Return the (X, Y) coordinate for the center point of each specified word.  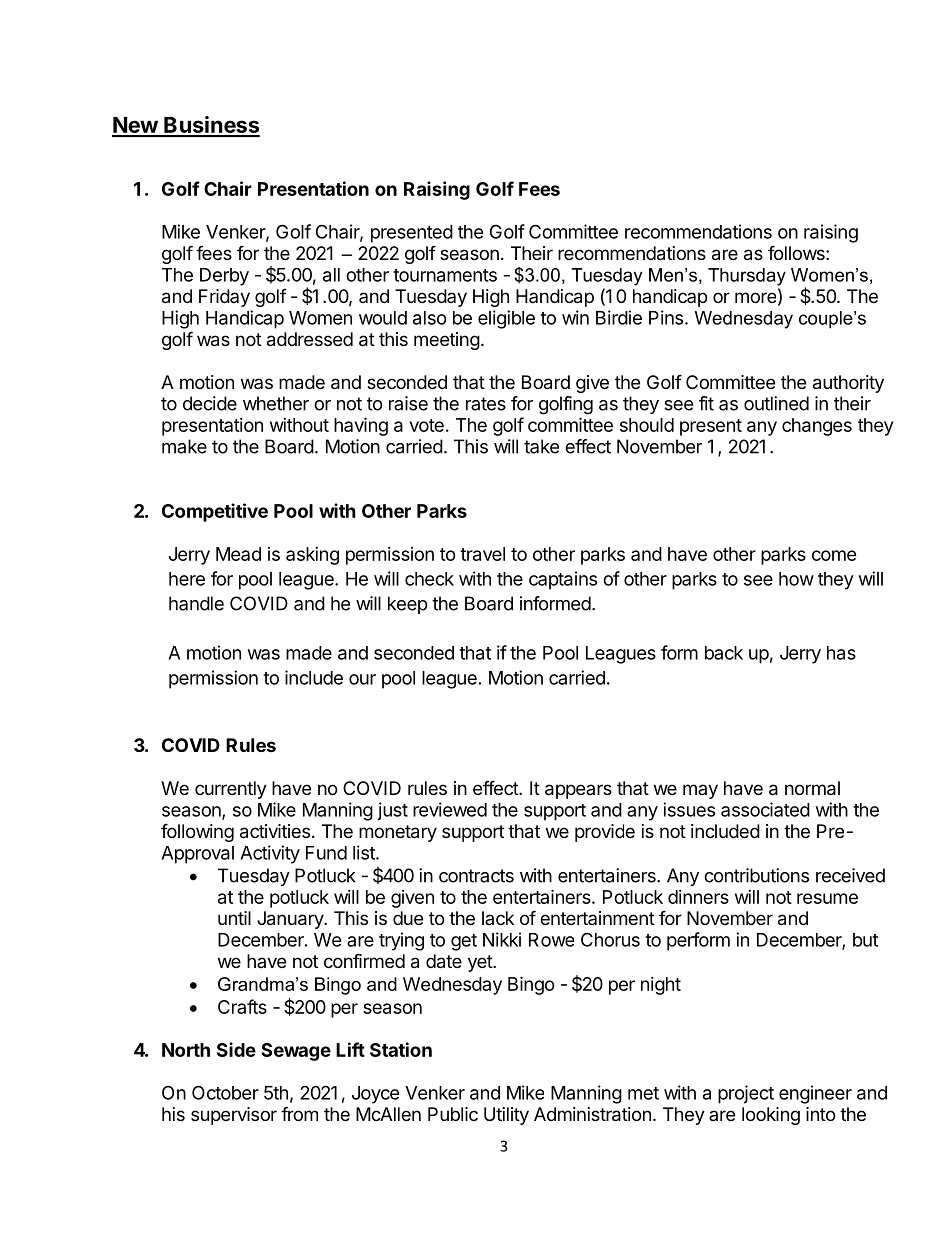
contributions (756, 875)
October (225, 1092)
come (834, 555)
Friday (224, 298)
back (724, 653)
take (541, 446)
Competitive (215, 512)
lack (498, 918)
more (755, 297)
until (234, 918)
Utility (506, 1116)
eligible (506, 319)
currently (231, 790)
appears (578, 791)
